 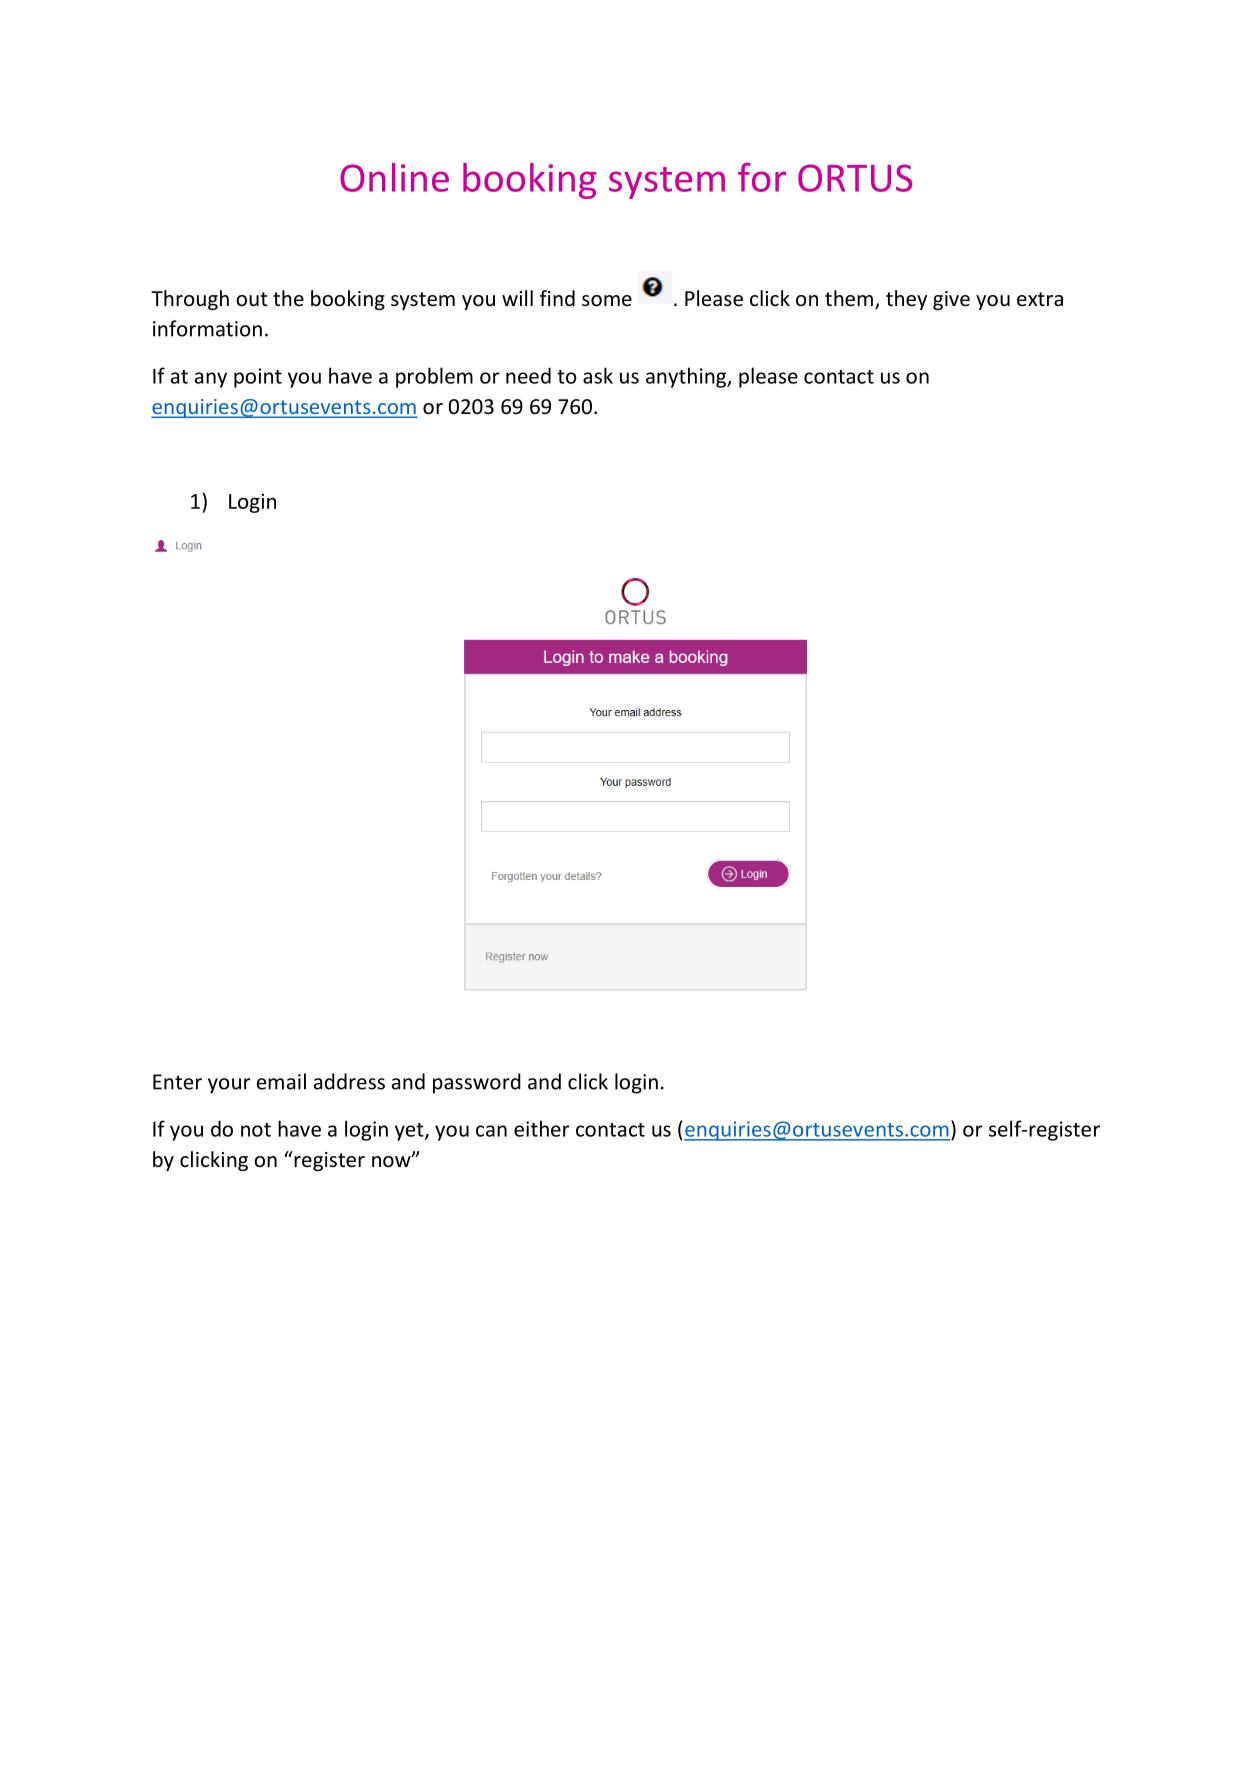 What do you see at coordinates (394, 177) in the document?
I see `Online` at bounding box center [394, 177].
